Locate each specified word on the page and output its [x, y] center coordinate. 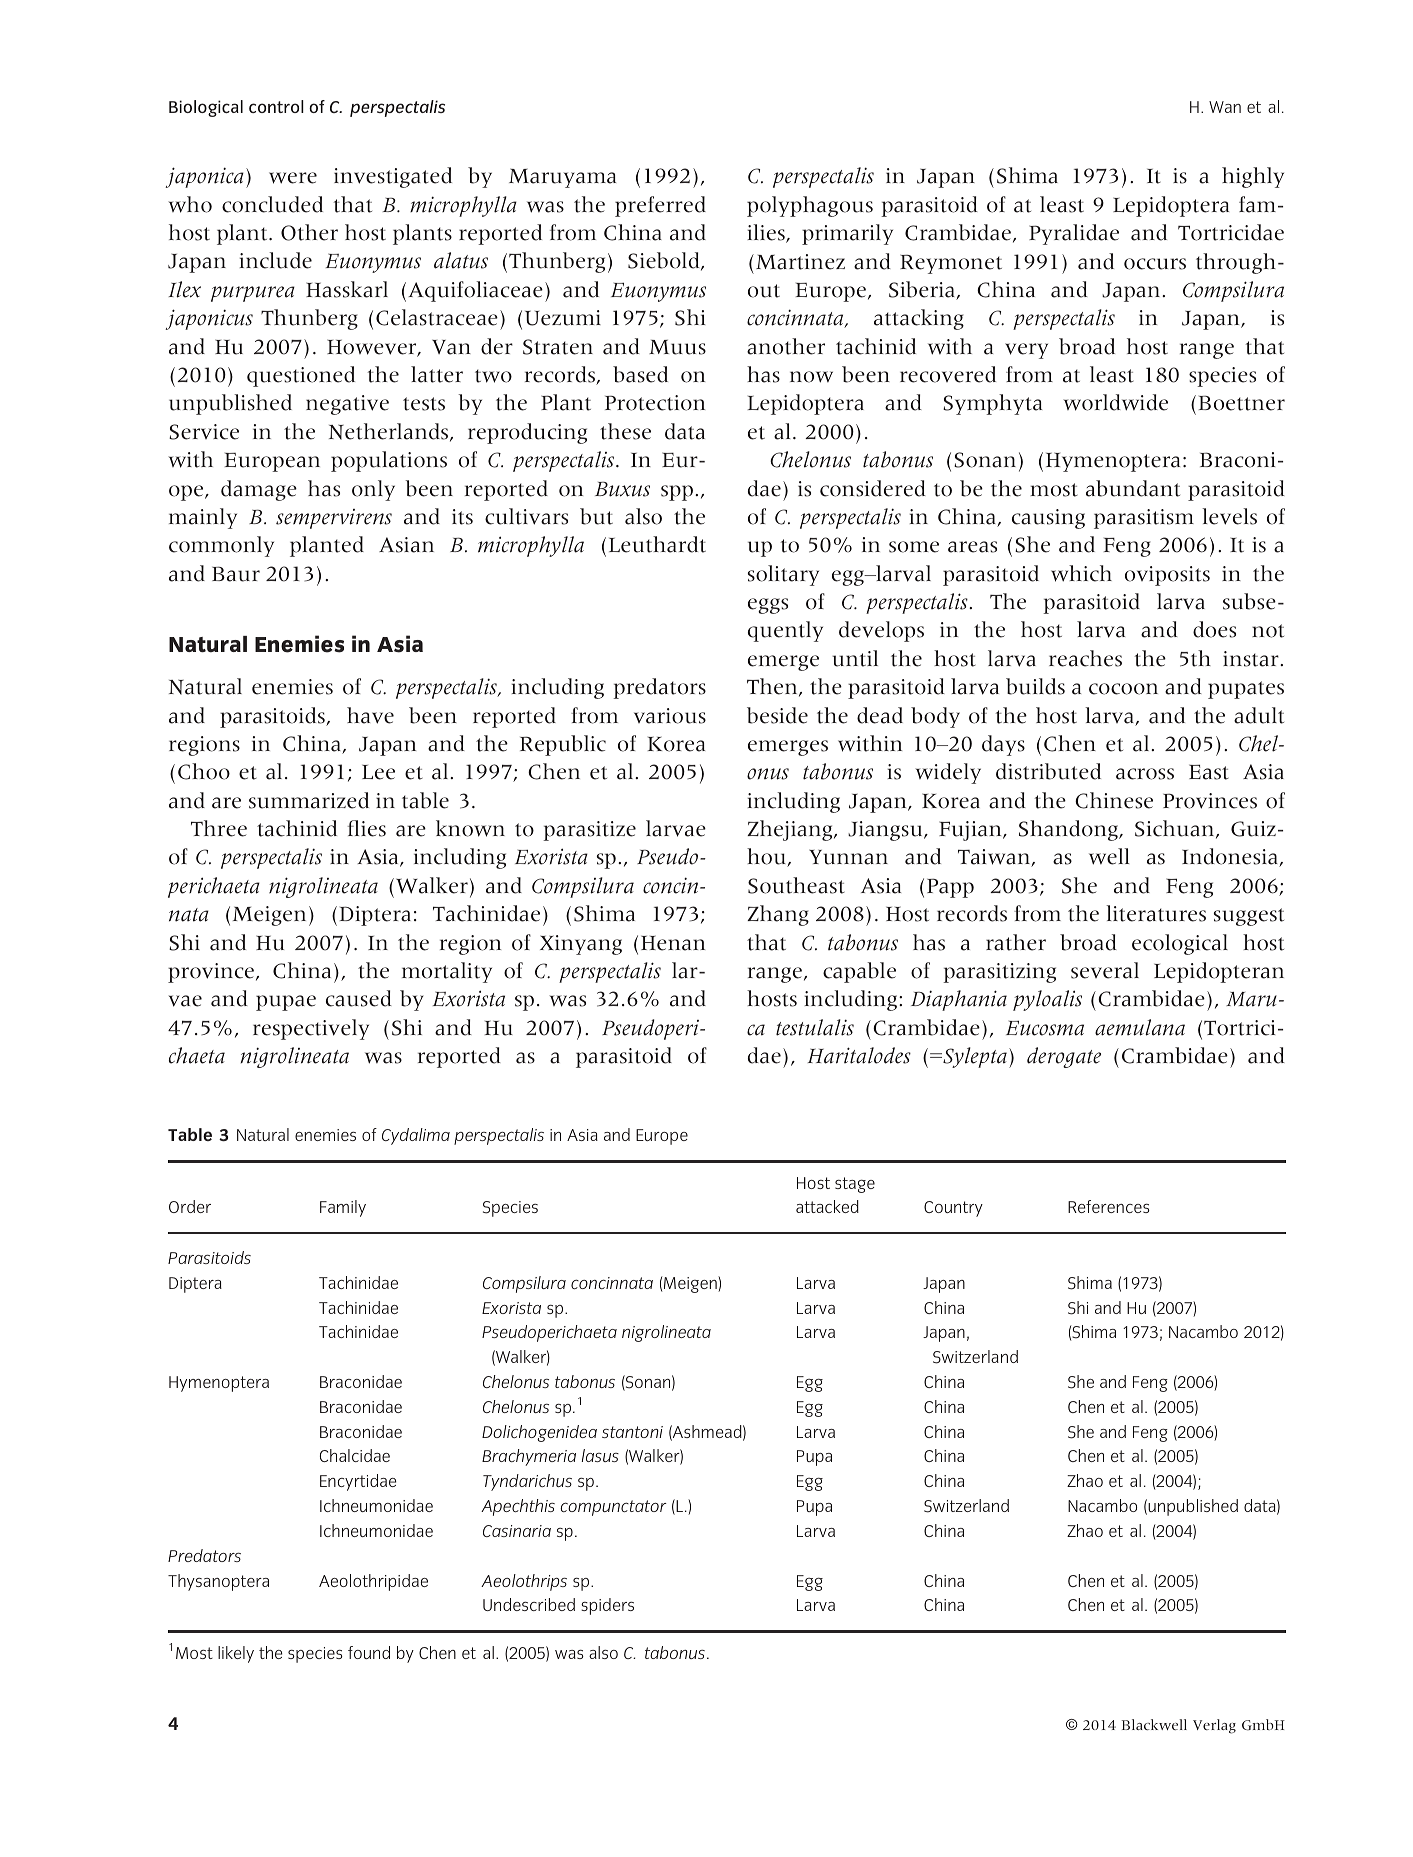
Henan [673, 943]
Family [343, 1208]
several [1105, 970]
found [369, 1652]
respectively [311, 1029]
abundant [1133, 488]
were [293, 178]
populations [389, 461]
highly [1253, 177]
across [1145, 774]
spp [677, 493]
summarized [309, 800]
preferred [660, 206]
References [1109, 1206]
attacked [827, 1206]
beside [777, 715]
